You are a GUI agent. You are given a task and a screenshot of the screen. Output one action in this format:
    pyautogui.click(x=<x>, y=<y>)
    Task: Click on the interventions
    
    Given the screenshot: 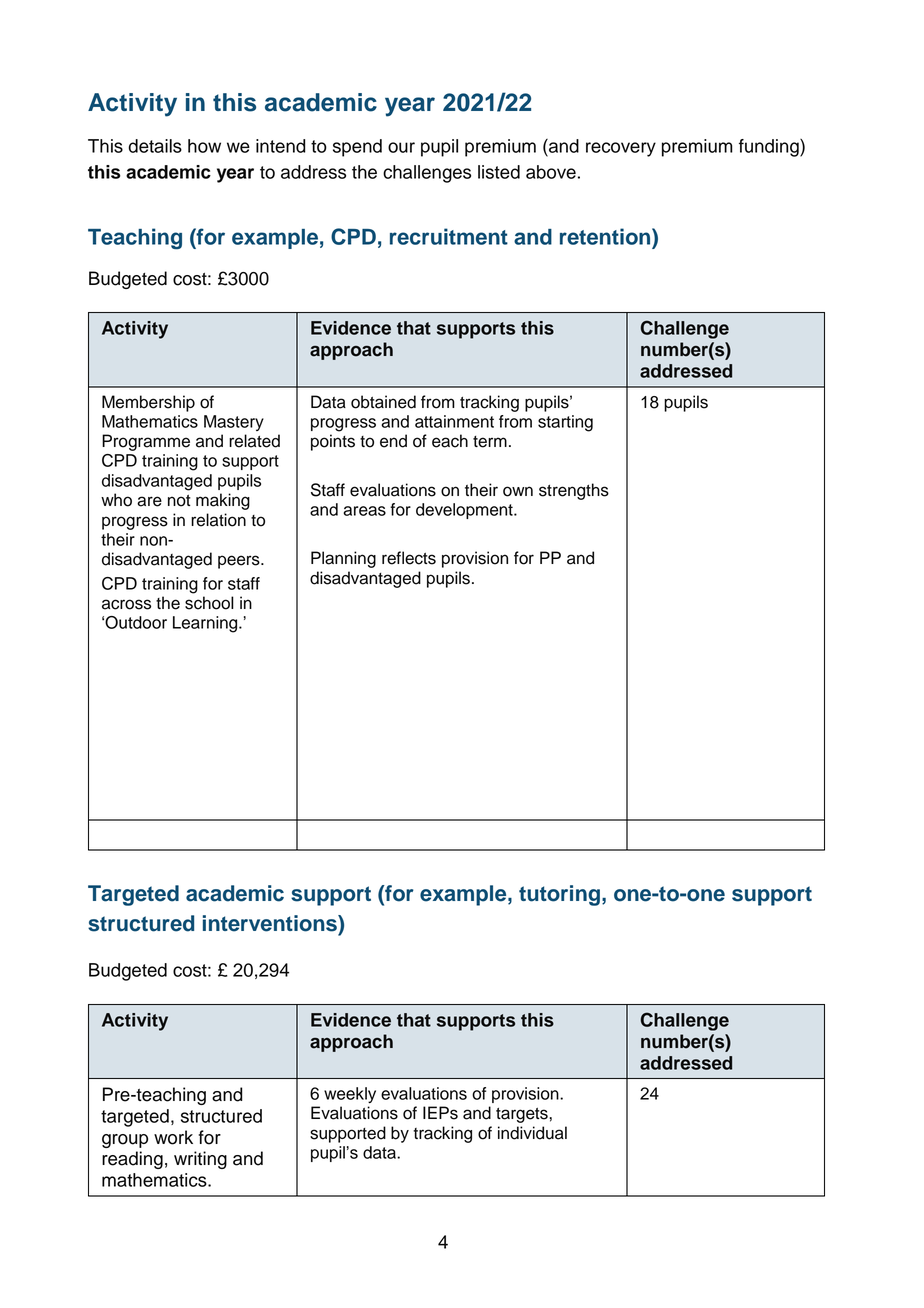 What is the action you would take?
    pyautogui.click(x=271, y=923)
